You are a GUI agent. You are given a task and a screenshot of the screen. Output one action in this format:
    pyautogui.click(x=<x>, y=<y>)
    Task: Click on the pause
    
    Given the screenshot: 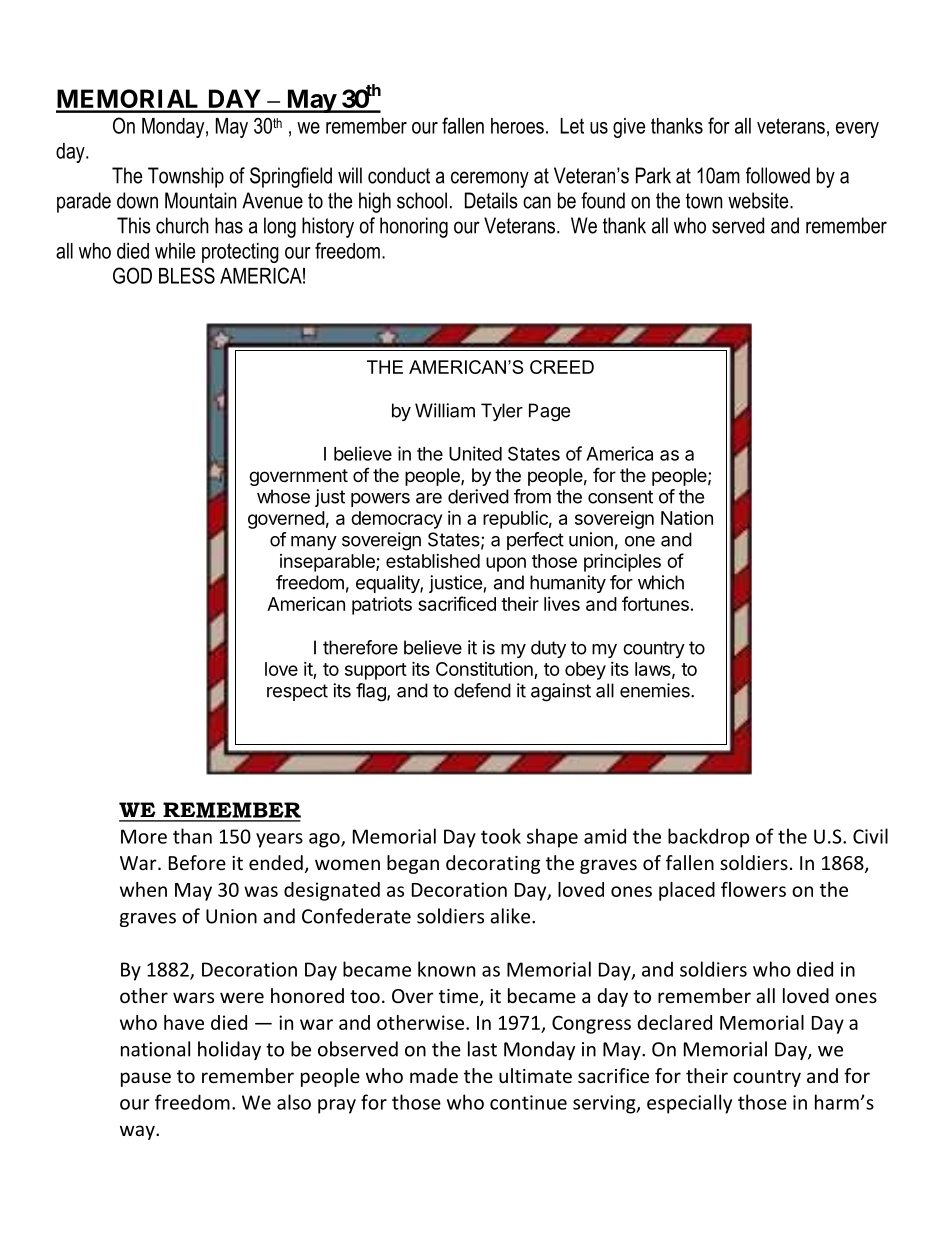 What is the action you would take?
    pyautogui.click(x=146, y=1079)
